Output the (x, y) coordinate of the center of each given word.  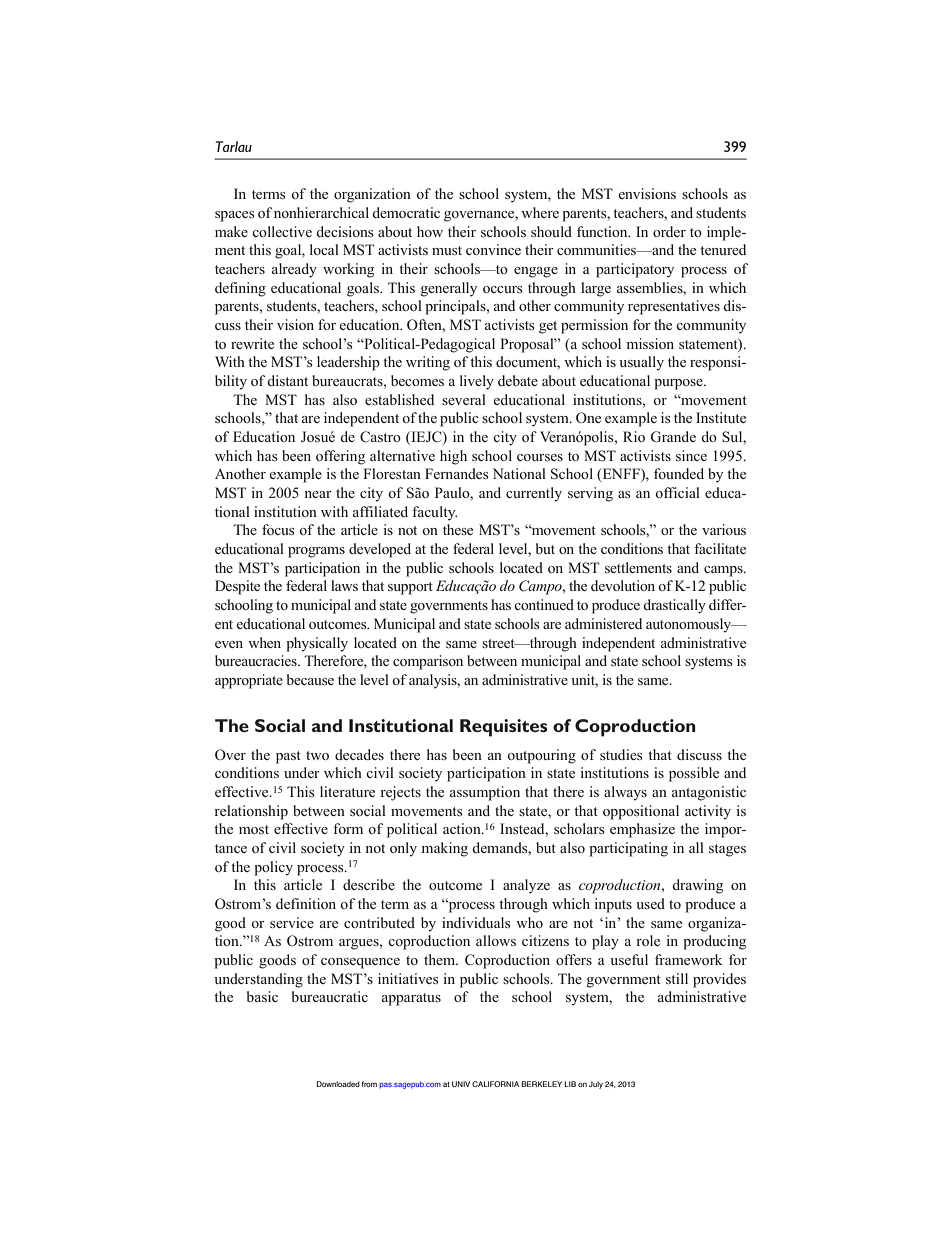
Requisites (504, 728)
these (458, 529)
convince (493, 249)
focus (278, 529)
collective (282, 231)
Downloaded (338, 1084)
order (669, 231)
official (677, 492)
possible (694, 774)
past (288, 757)
